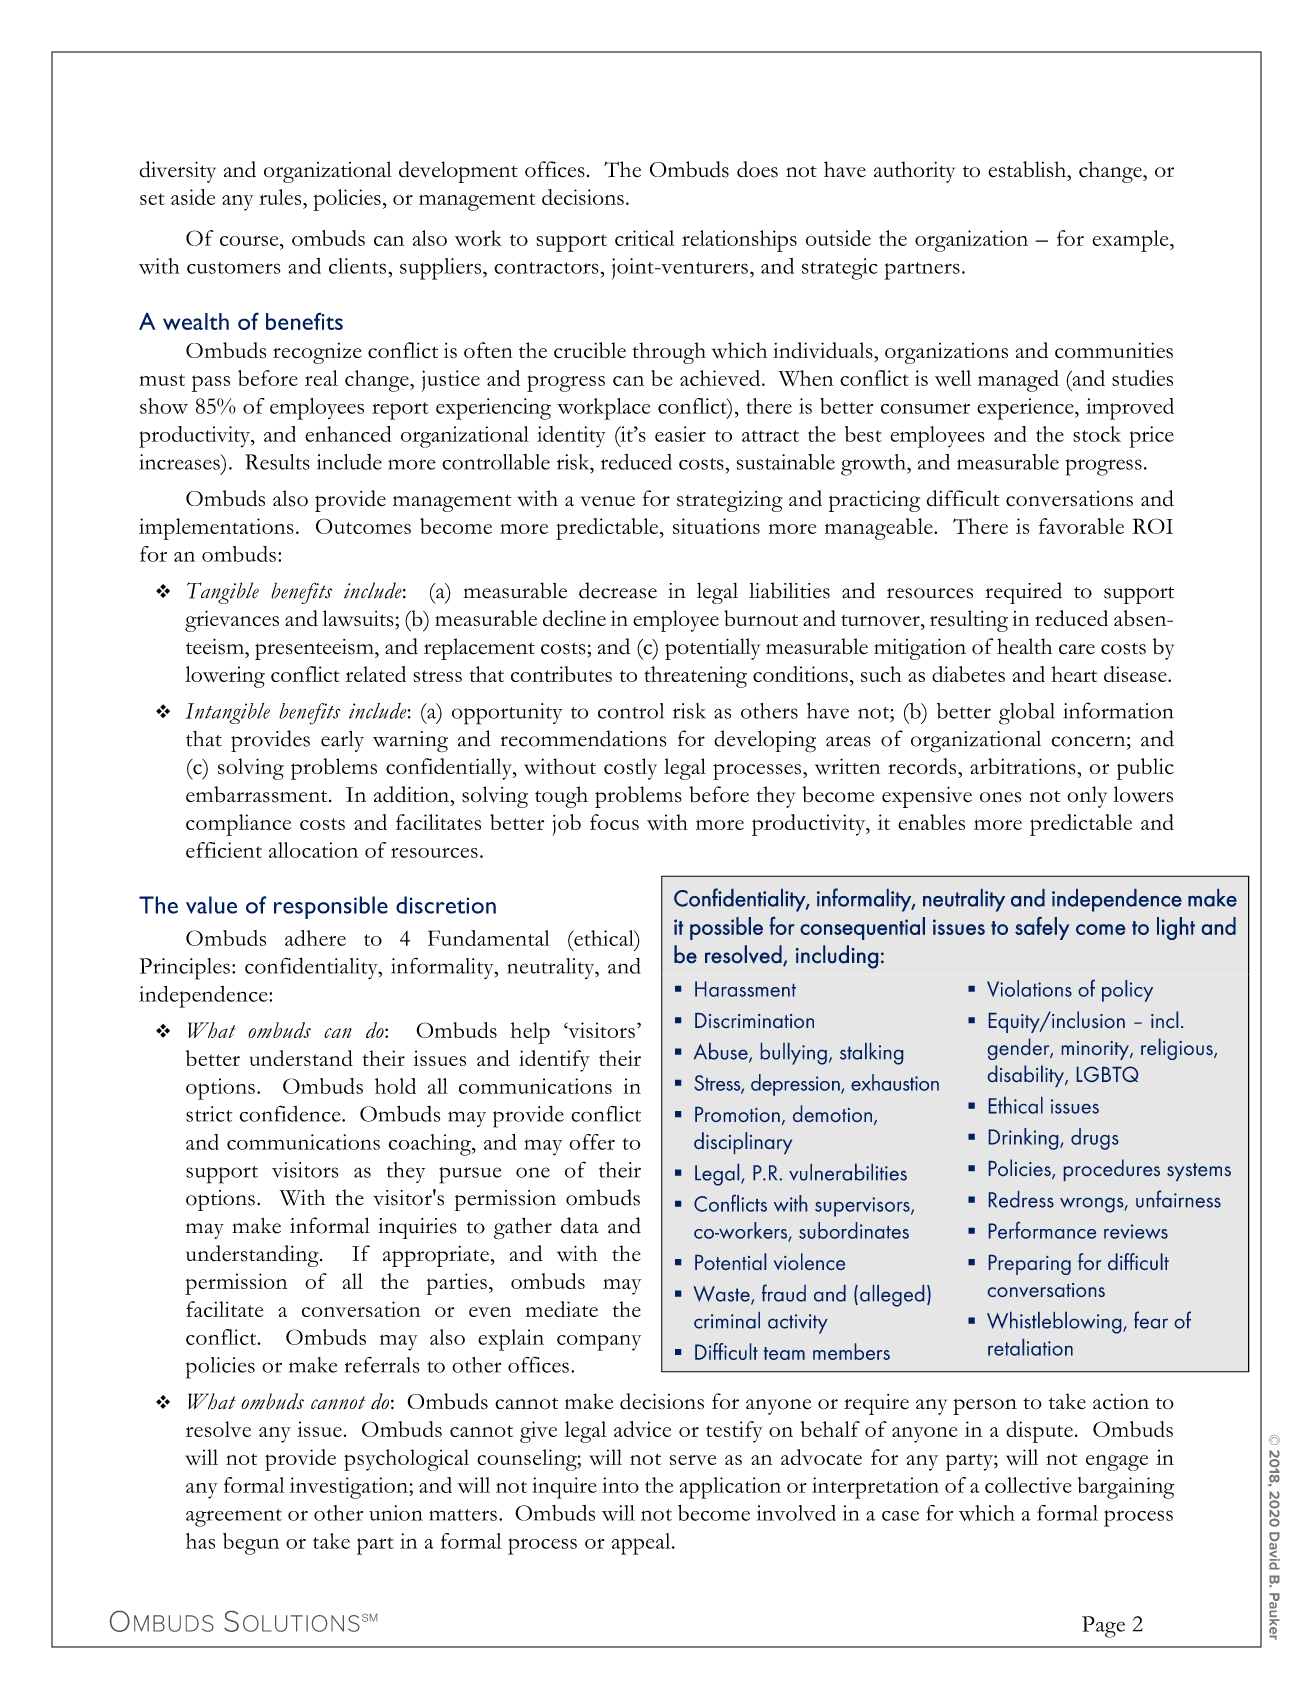 The width and height of the screenshot is (1313, 1699). I want to click on possible, so click(726, 928).
